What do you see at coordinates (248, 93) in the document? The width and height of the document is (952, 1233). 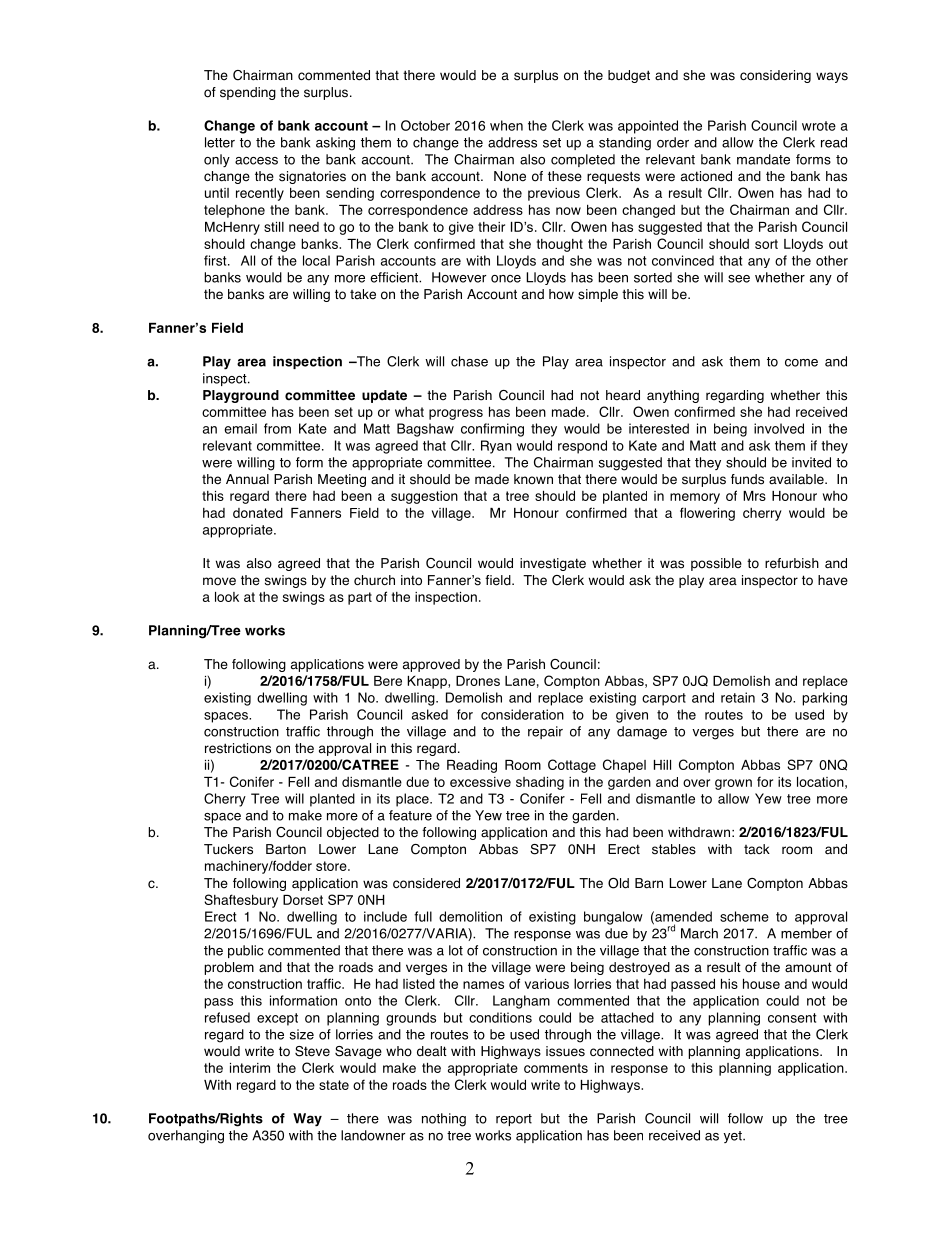 I see `spending` at bounding box center [248, 93].
